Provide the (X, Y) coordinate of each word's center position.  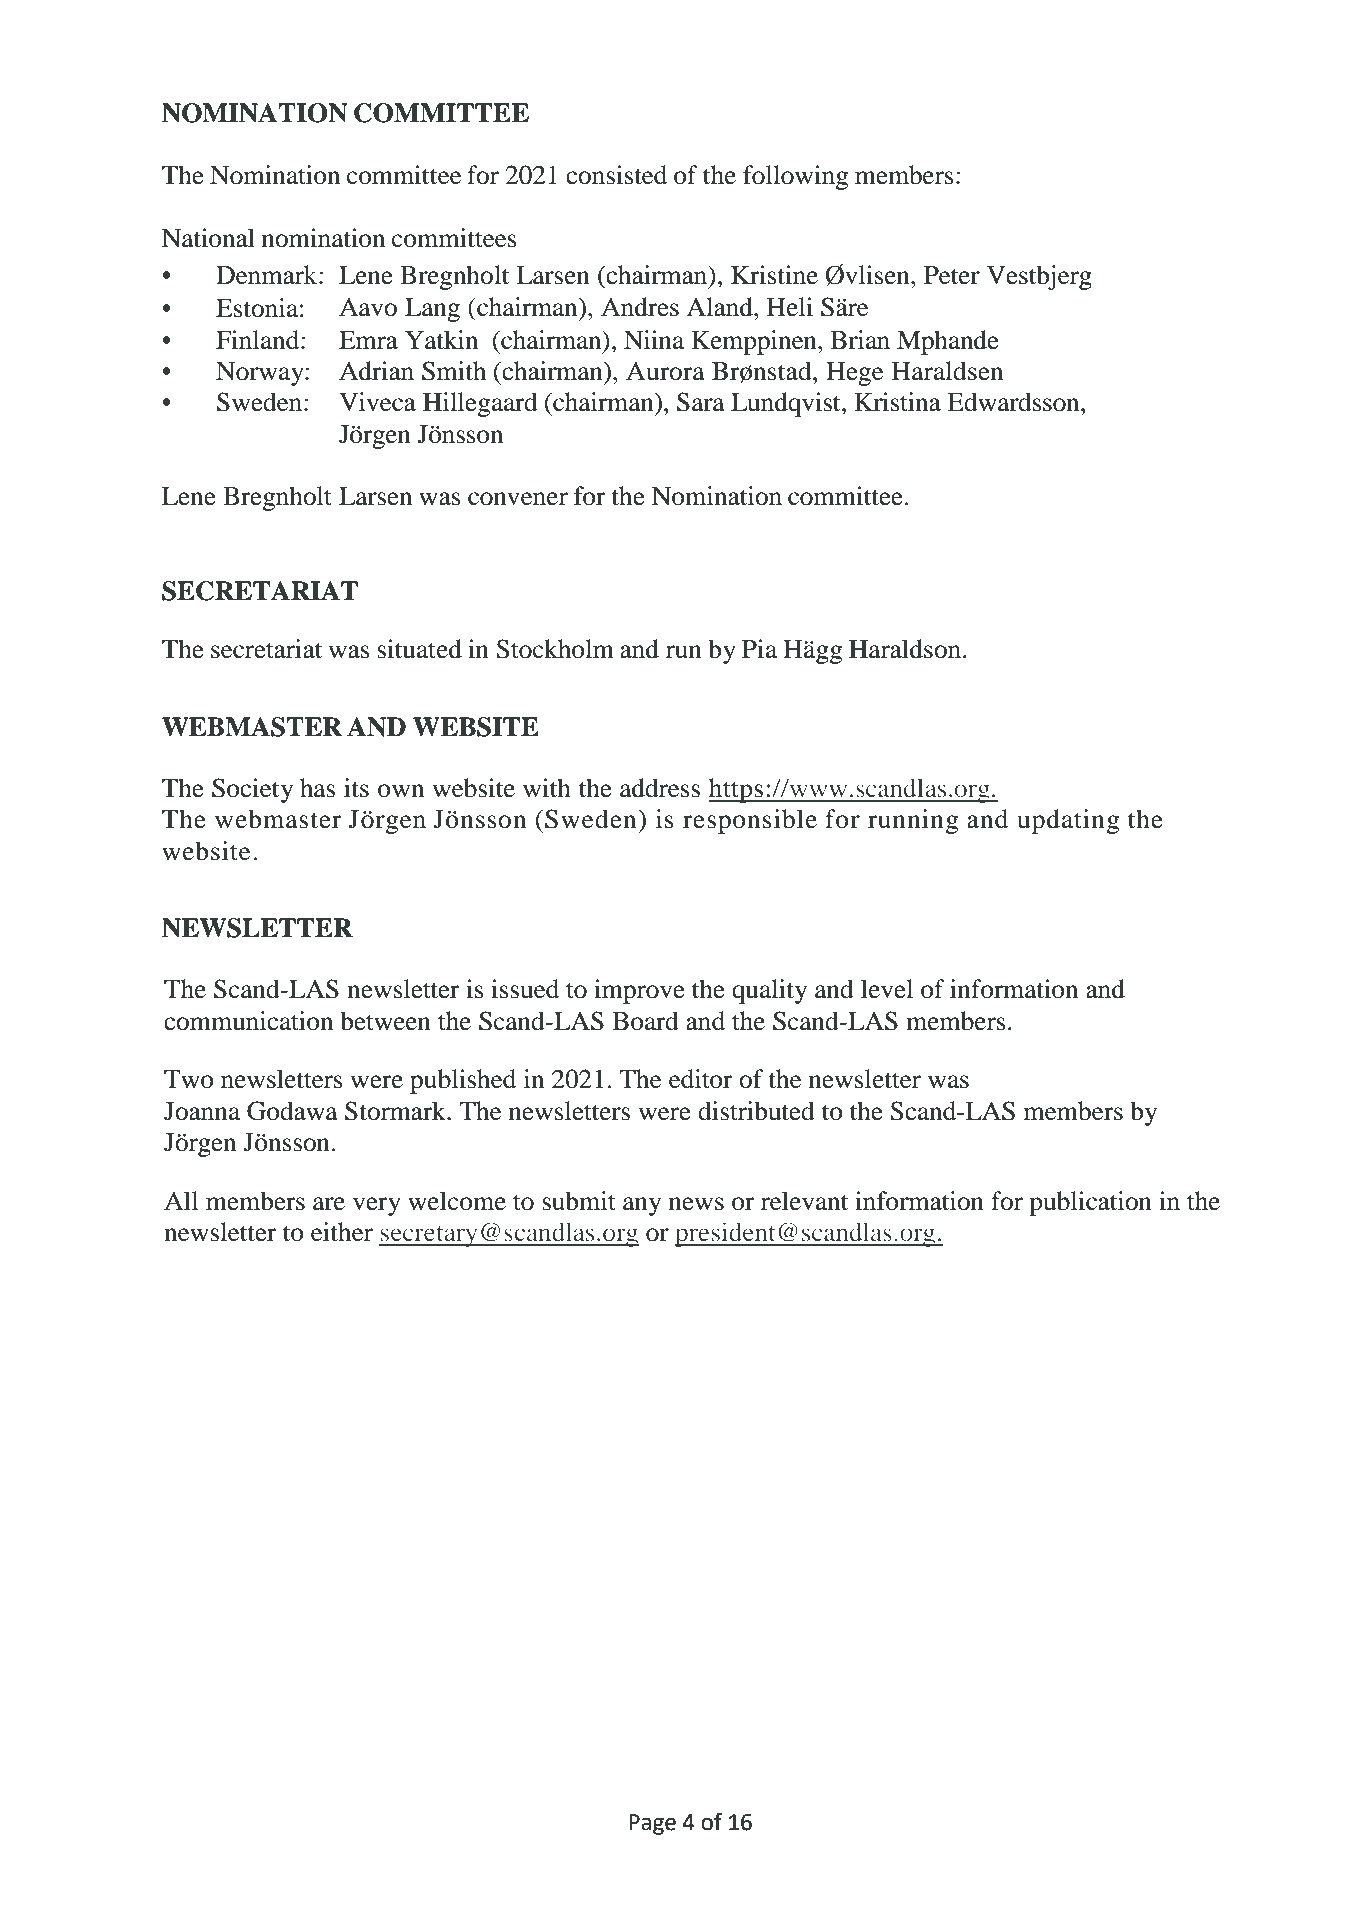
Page (652, 1824)
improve (639, 991)
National (208, 238)
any (642, 1206)
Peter (952, 275)
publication (1090, 1203)
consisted (616, 175)
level (887, 989)
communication (248, 1021)
